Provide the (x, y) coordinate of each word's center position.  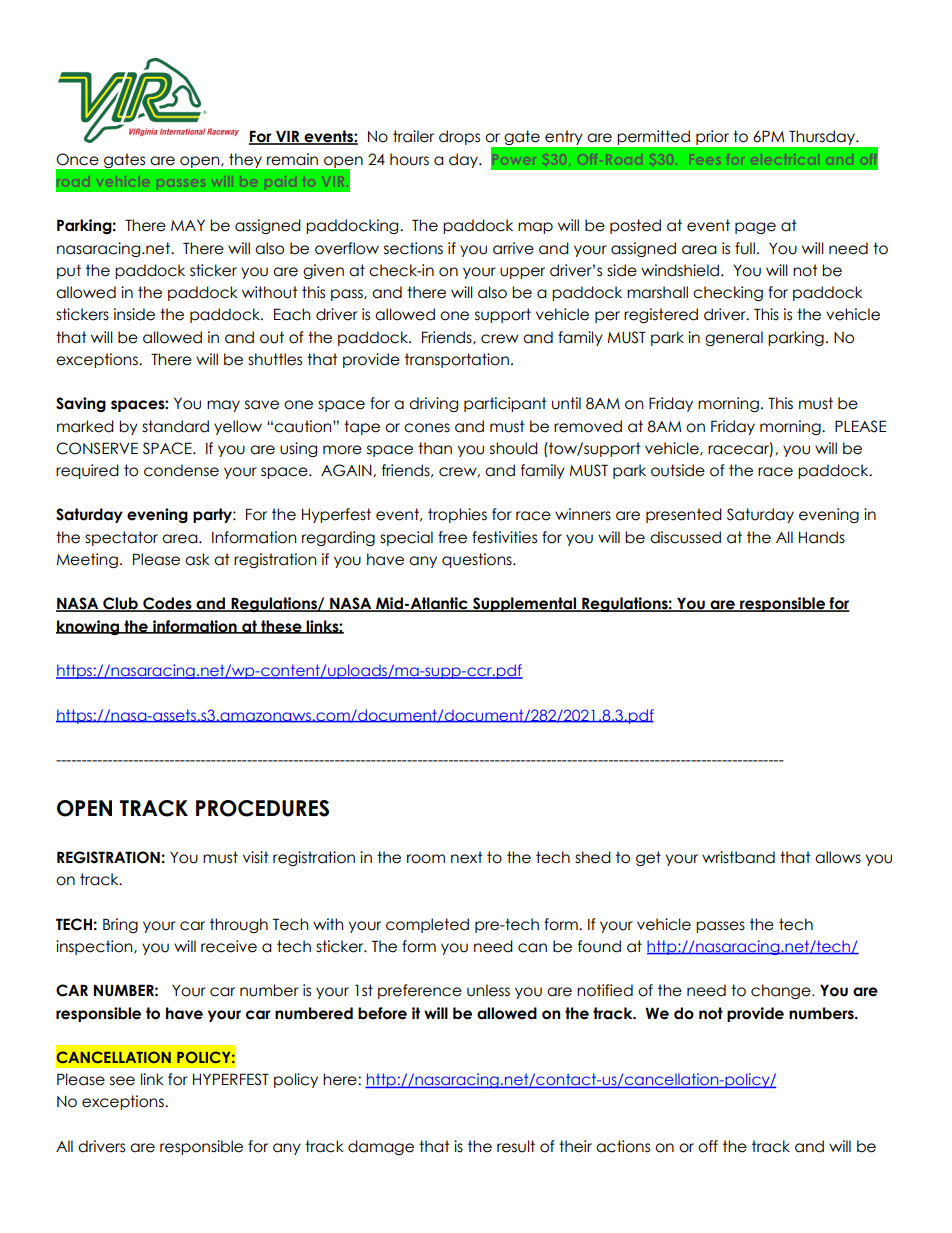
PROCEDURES (262, 808)
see (122, 1081)
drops (459, 137)
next (467, 857)
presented (684, 515)
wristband (738, 857)
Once (77, 159)
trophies (457, 515)
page (755, 228)
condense (181, 470)
